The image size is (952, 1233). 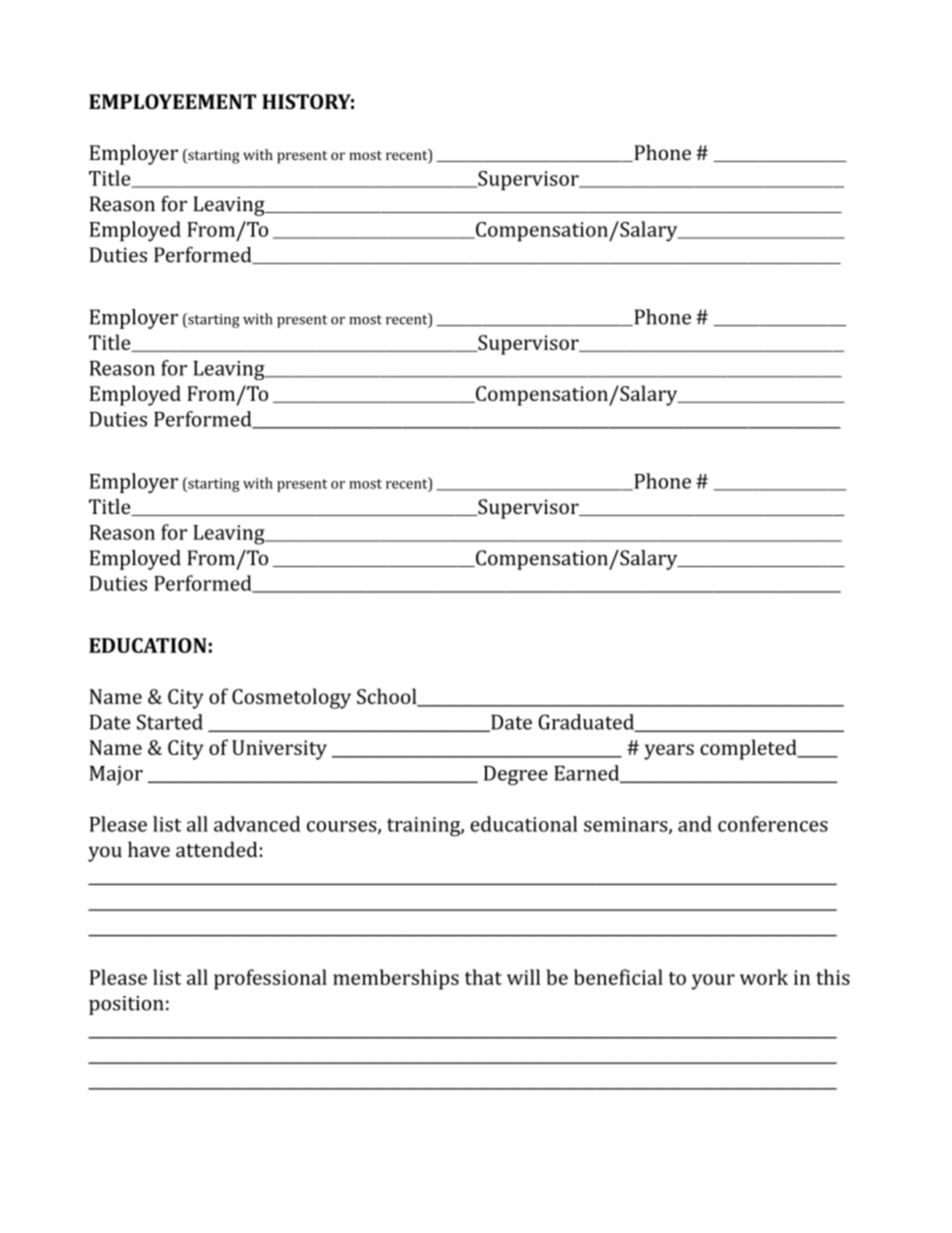 What do you see at coordinates (126, 1005) in the document?
I see `position` at bounding box center [126, 1005].
